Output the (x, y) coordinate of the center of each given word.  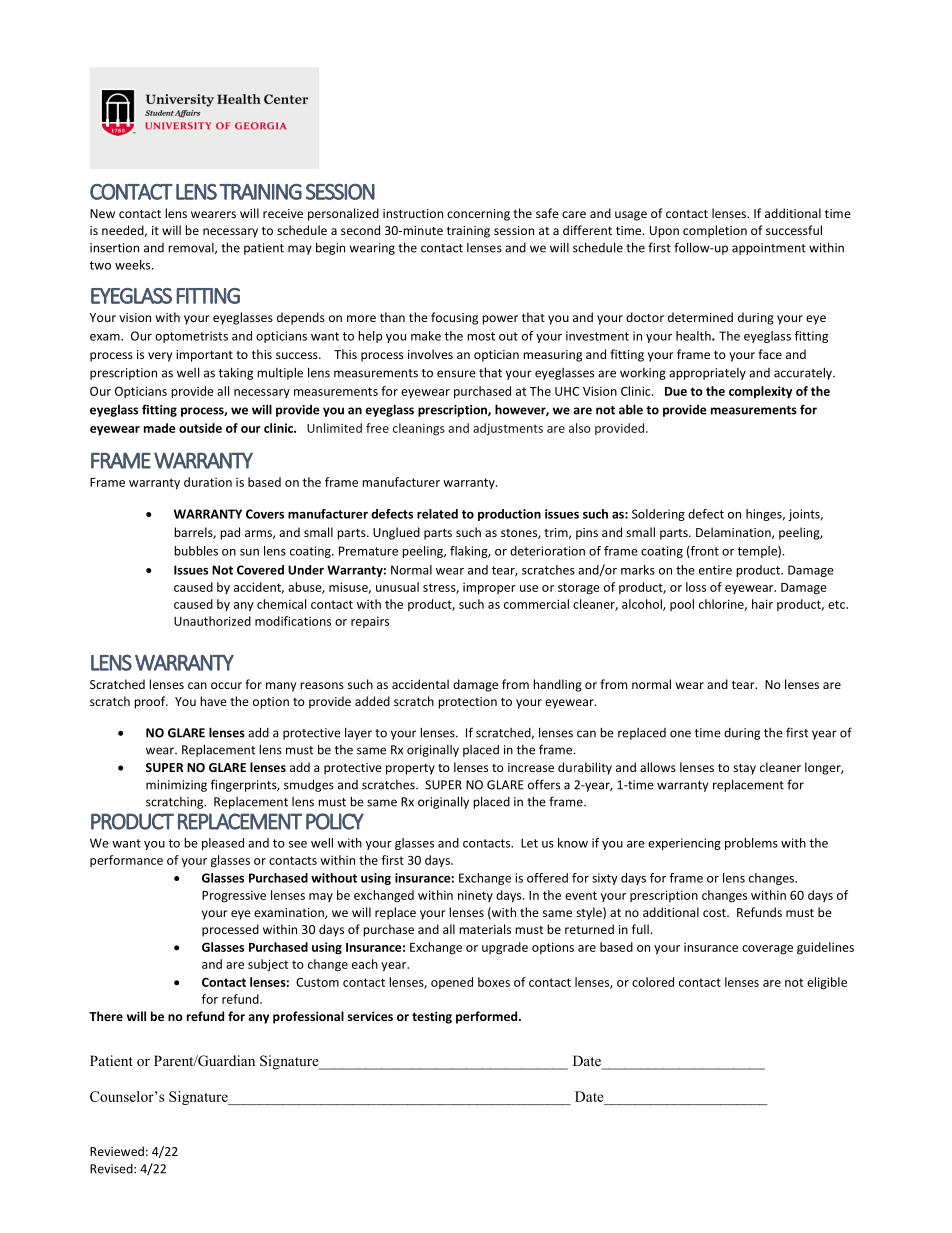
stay (744, 769)
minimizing (176, 786)
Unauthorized (212, 621)
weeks (134, 265)
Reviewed (117, 1151)
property (410, 769)
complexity (760, 392)
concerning (478, 215)
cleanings (419, 429)
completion (715, 231)
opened (452, 983)
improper (489, 588)
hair (762, 604)
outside (200, 428)
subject (268, 965)
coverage (767, 950)
